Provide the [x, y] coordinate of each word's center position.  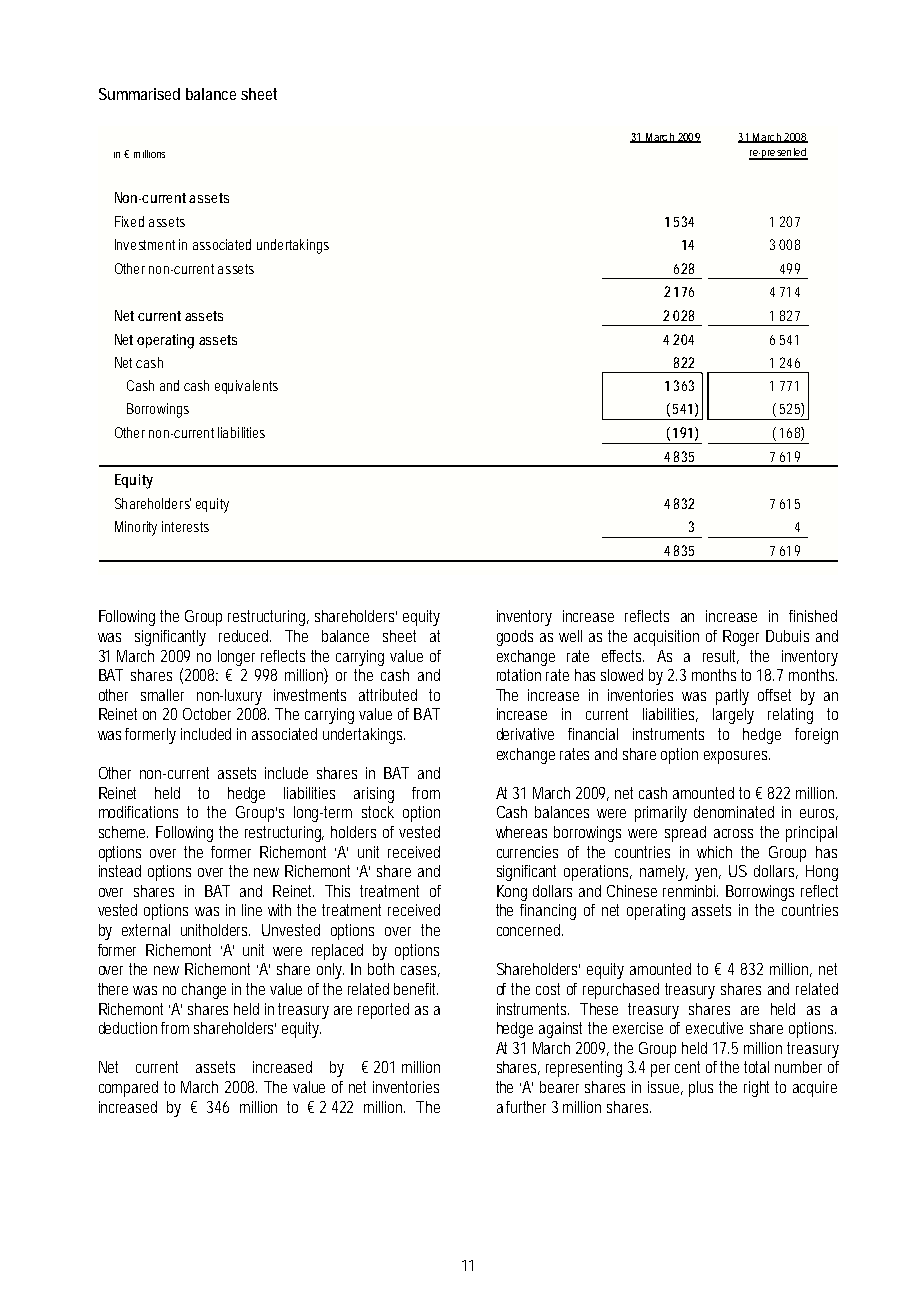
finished [813, 616]
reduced [245, 636]
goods [515, 638]
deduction [130, 1028]
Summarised [139, 94]
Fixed [129, 221]
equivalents [246, 387]
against [564, 1030]
